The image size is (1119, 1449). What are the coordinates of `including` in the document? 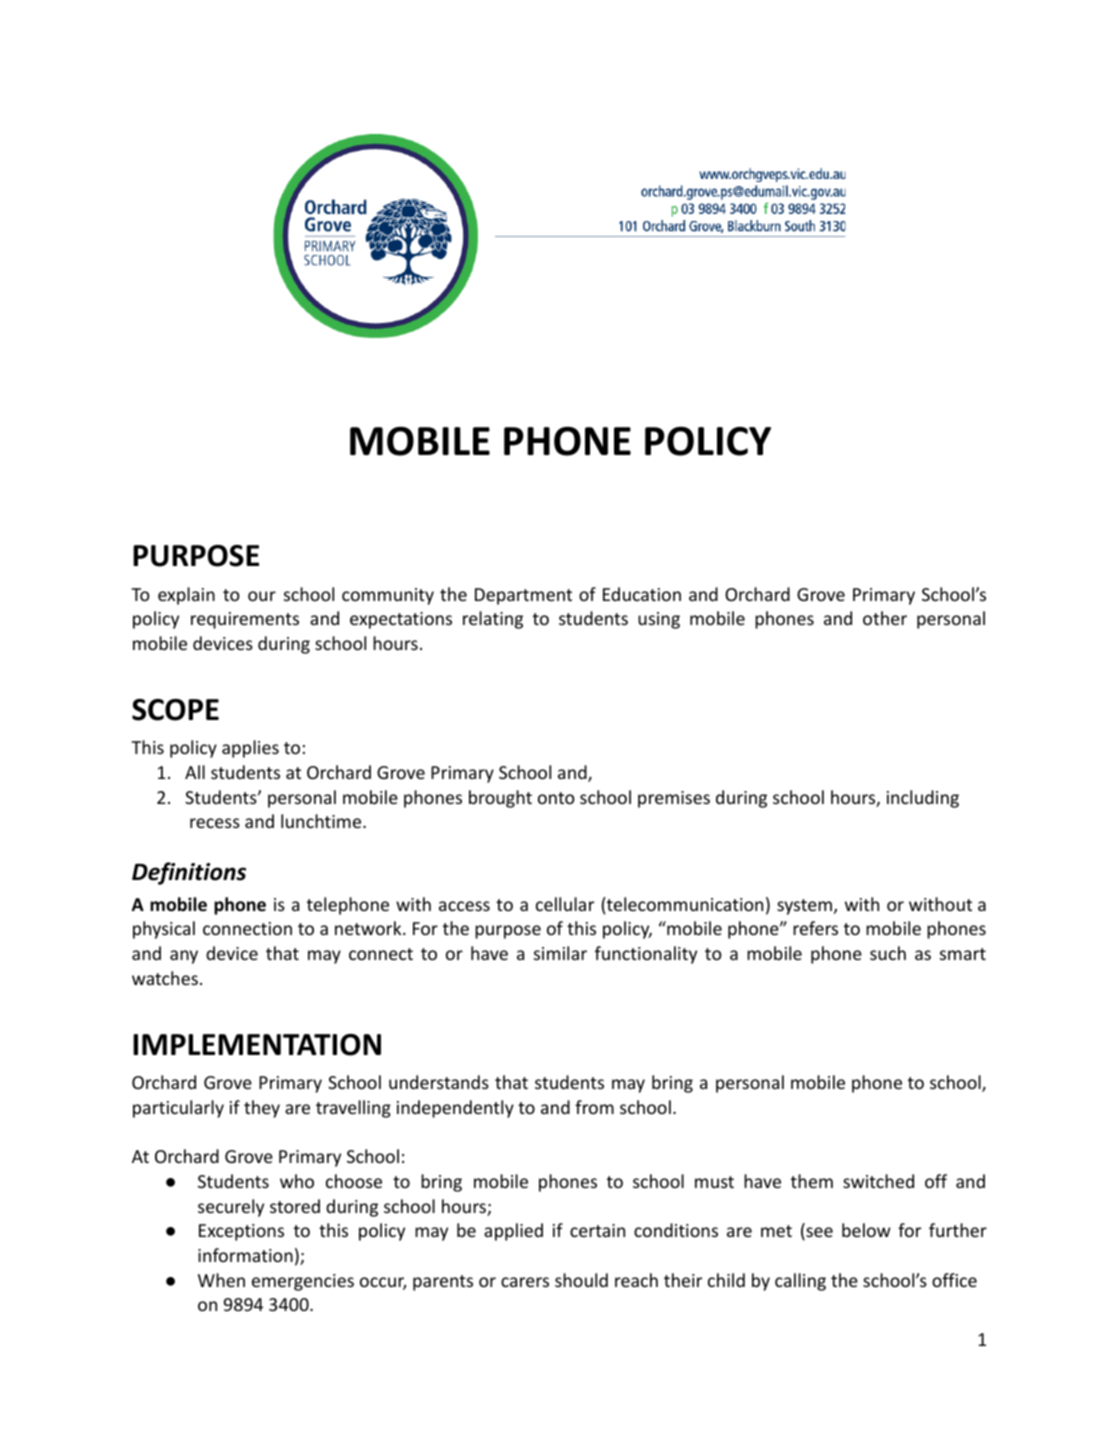 It's located at (923, 799).
